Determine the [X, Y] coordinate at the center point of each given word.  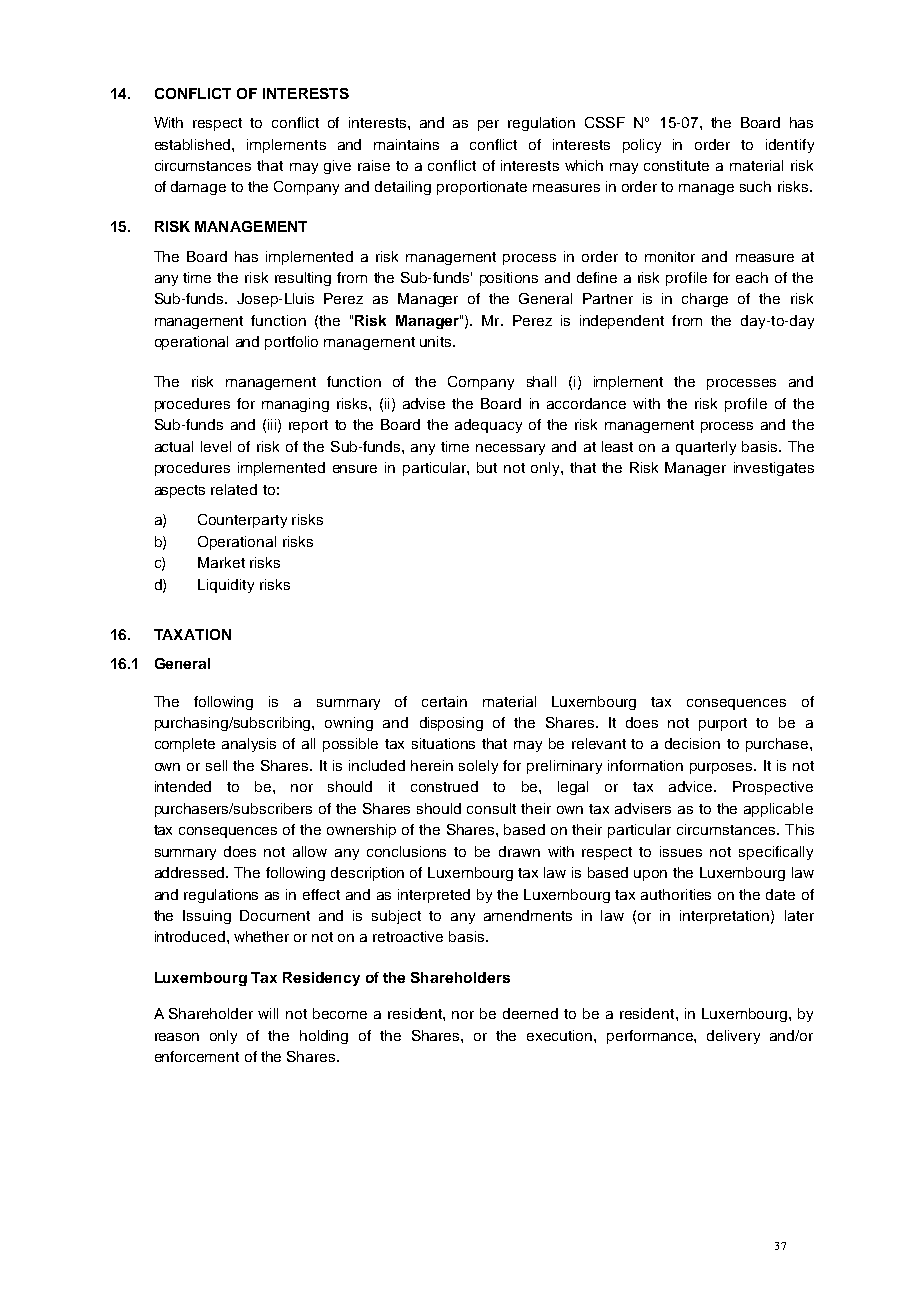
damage [198, 188]
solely [478, 767]
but [487, 467]
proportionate [482, 188]
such [755, 186]
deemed [530, 1013]
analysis [249, 745]
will [268, 1013]
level [216, 446]
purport [723, 724]
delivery [733, 1037]
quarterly [706, 448]
